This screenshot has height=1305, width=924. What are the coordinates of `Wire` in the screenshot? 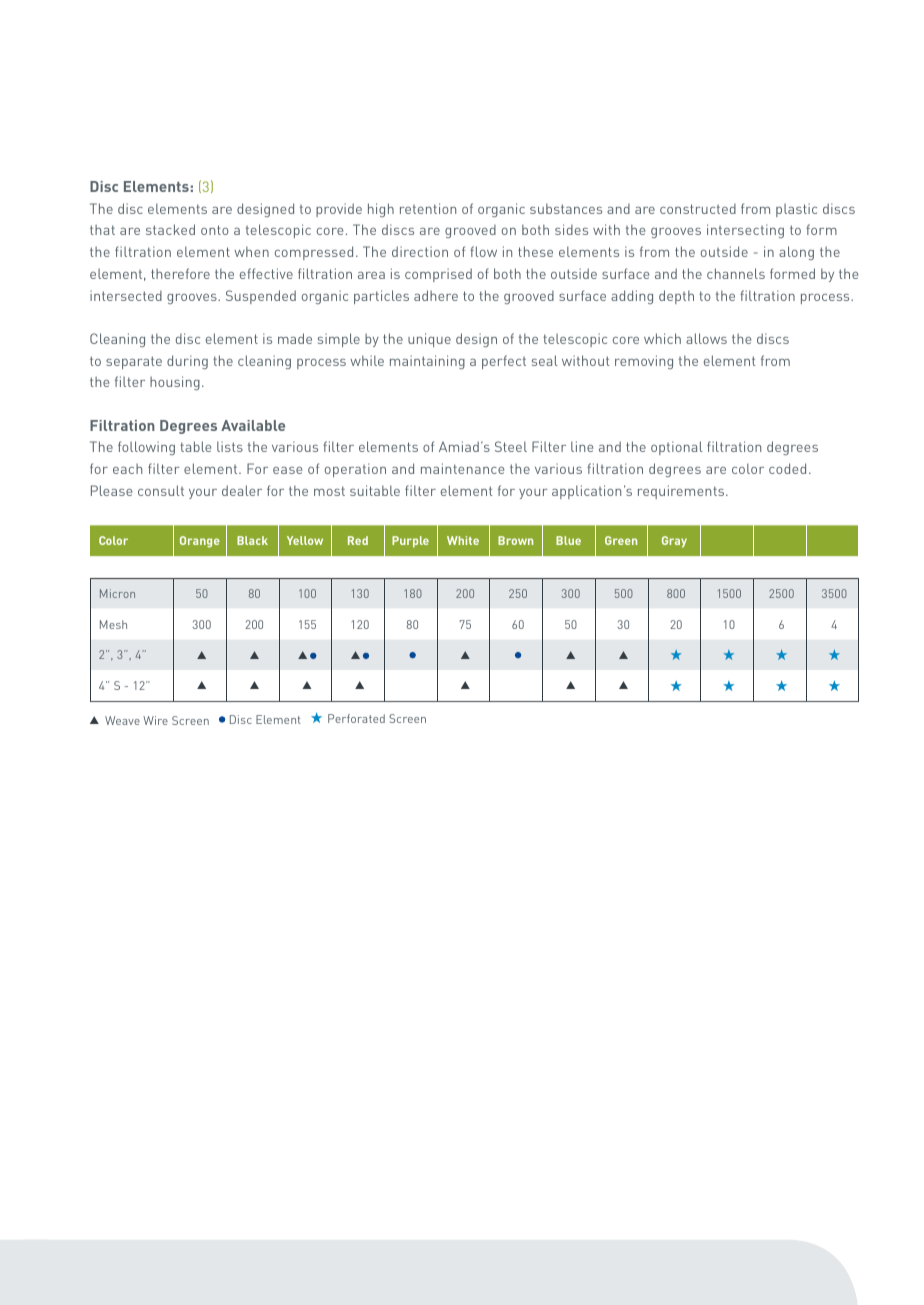 It's located at (155, 720).
